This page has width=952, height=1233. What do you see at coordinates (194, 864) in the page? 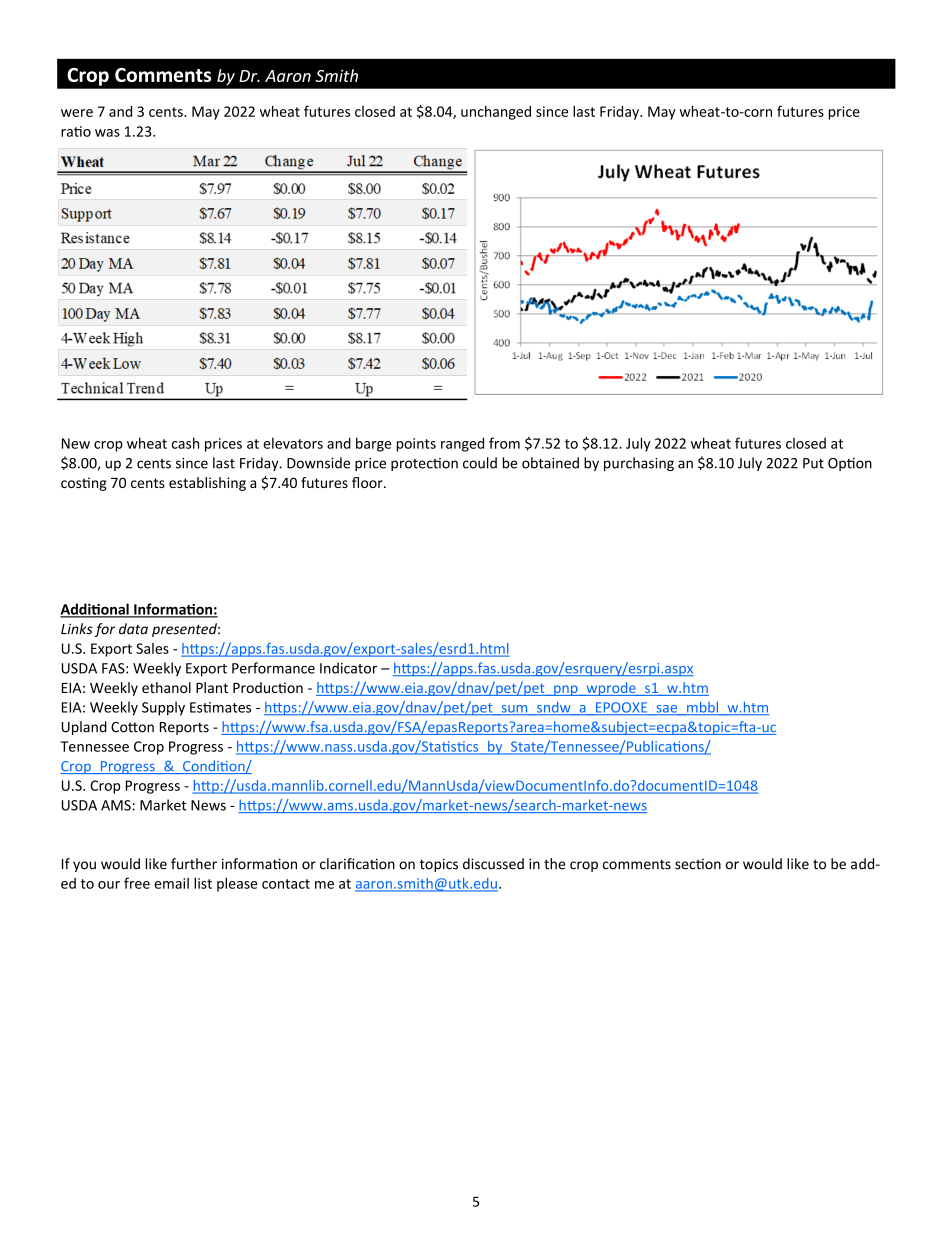
I see `further` at bounding box center [194, 864].
